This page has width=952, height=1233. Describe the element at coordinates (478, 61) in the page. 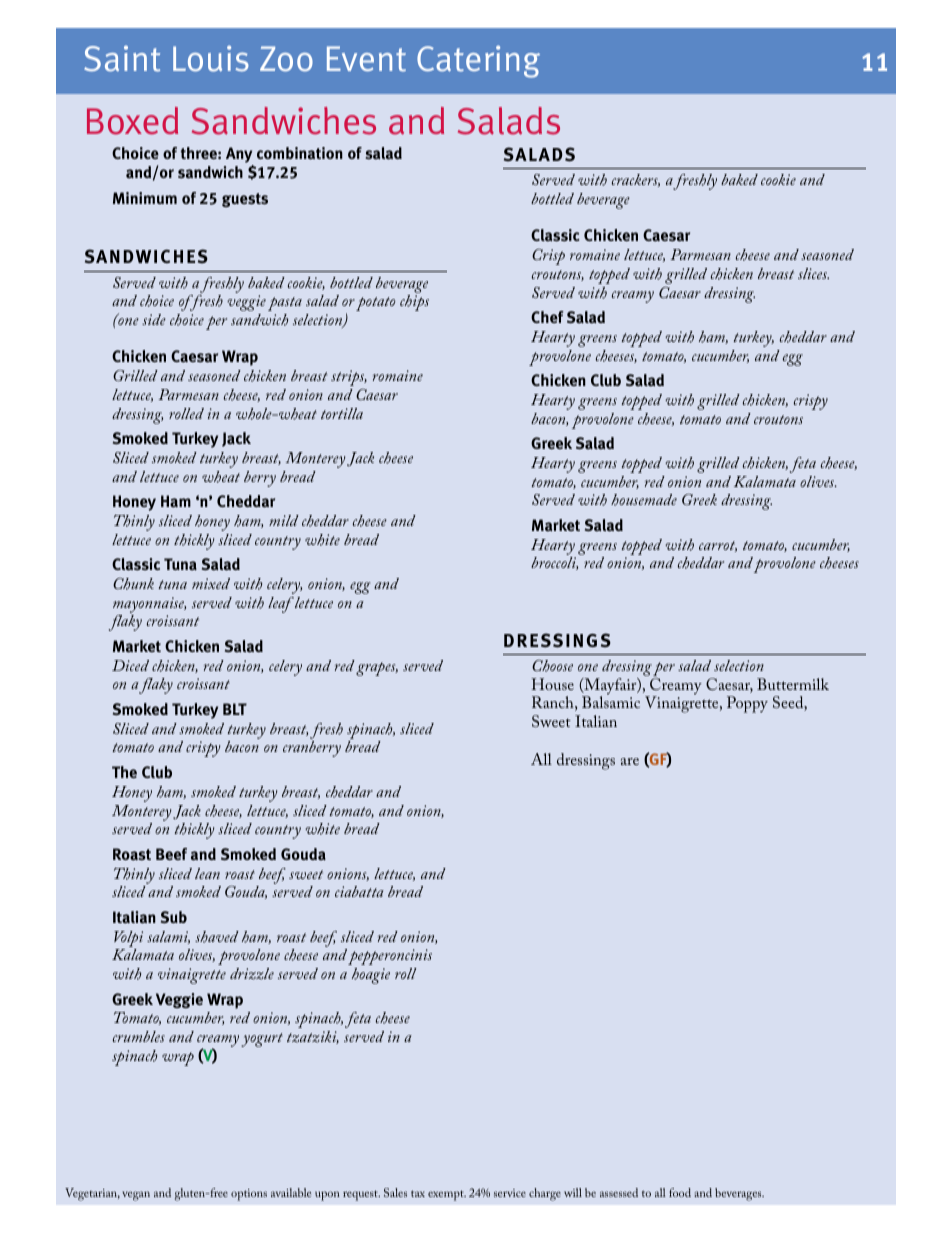

I see `Catering` at that location.
